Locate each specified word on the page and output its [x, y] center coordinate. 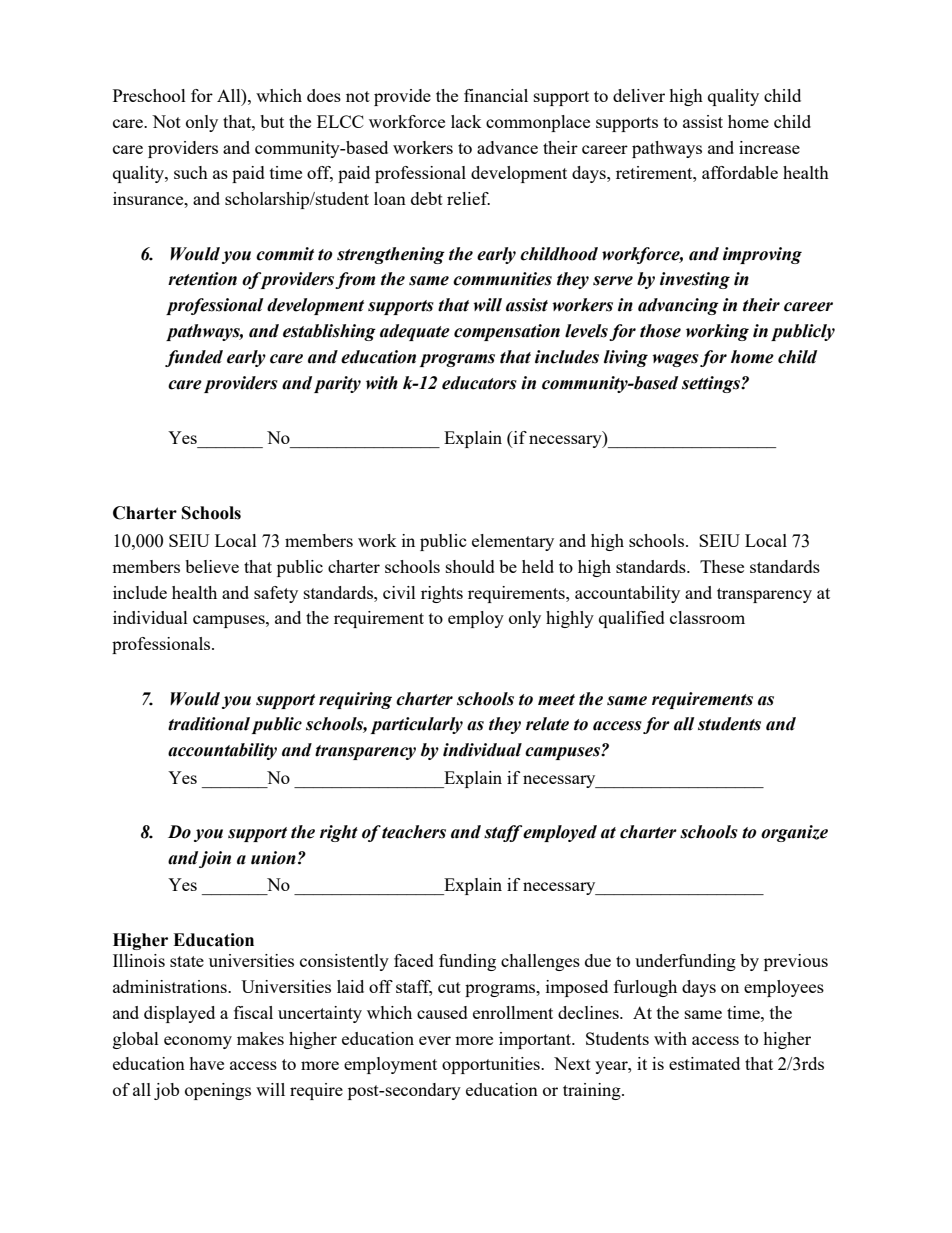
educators [479, 383]
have [206, 1063]
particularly [417, 725]
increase [769, 147]
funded [194, 358]
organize [794, 833]
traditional [209, 724]
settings [712, 384]
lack [466, 121]
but [272, 121]
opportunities [492, 1065]
